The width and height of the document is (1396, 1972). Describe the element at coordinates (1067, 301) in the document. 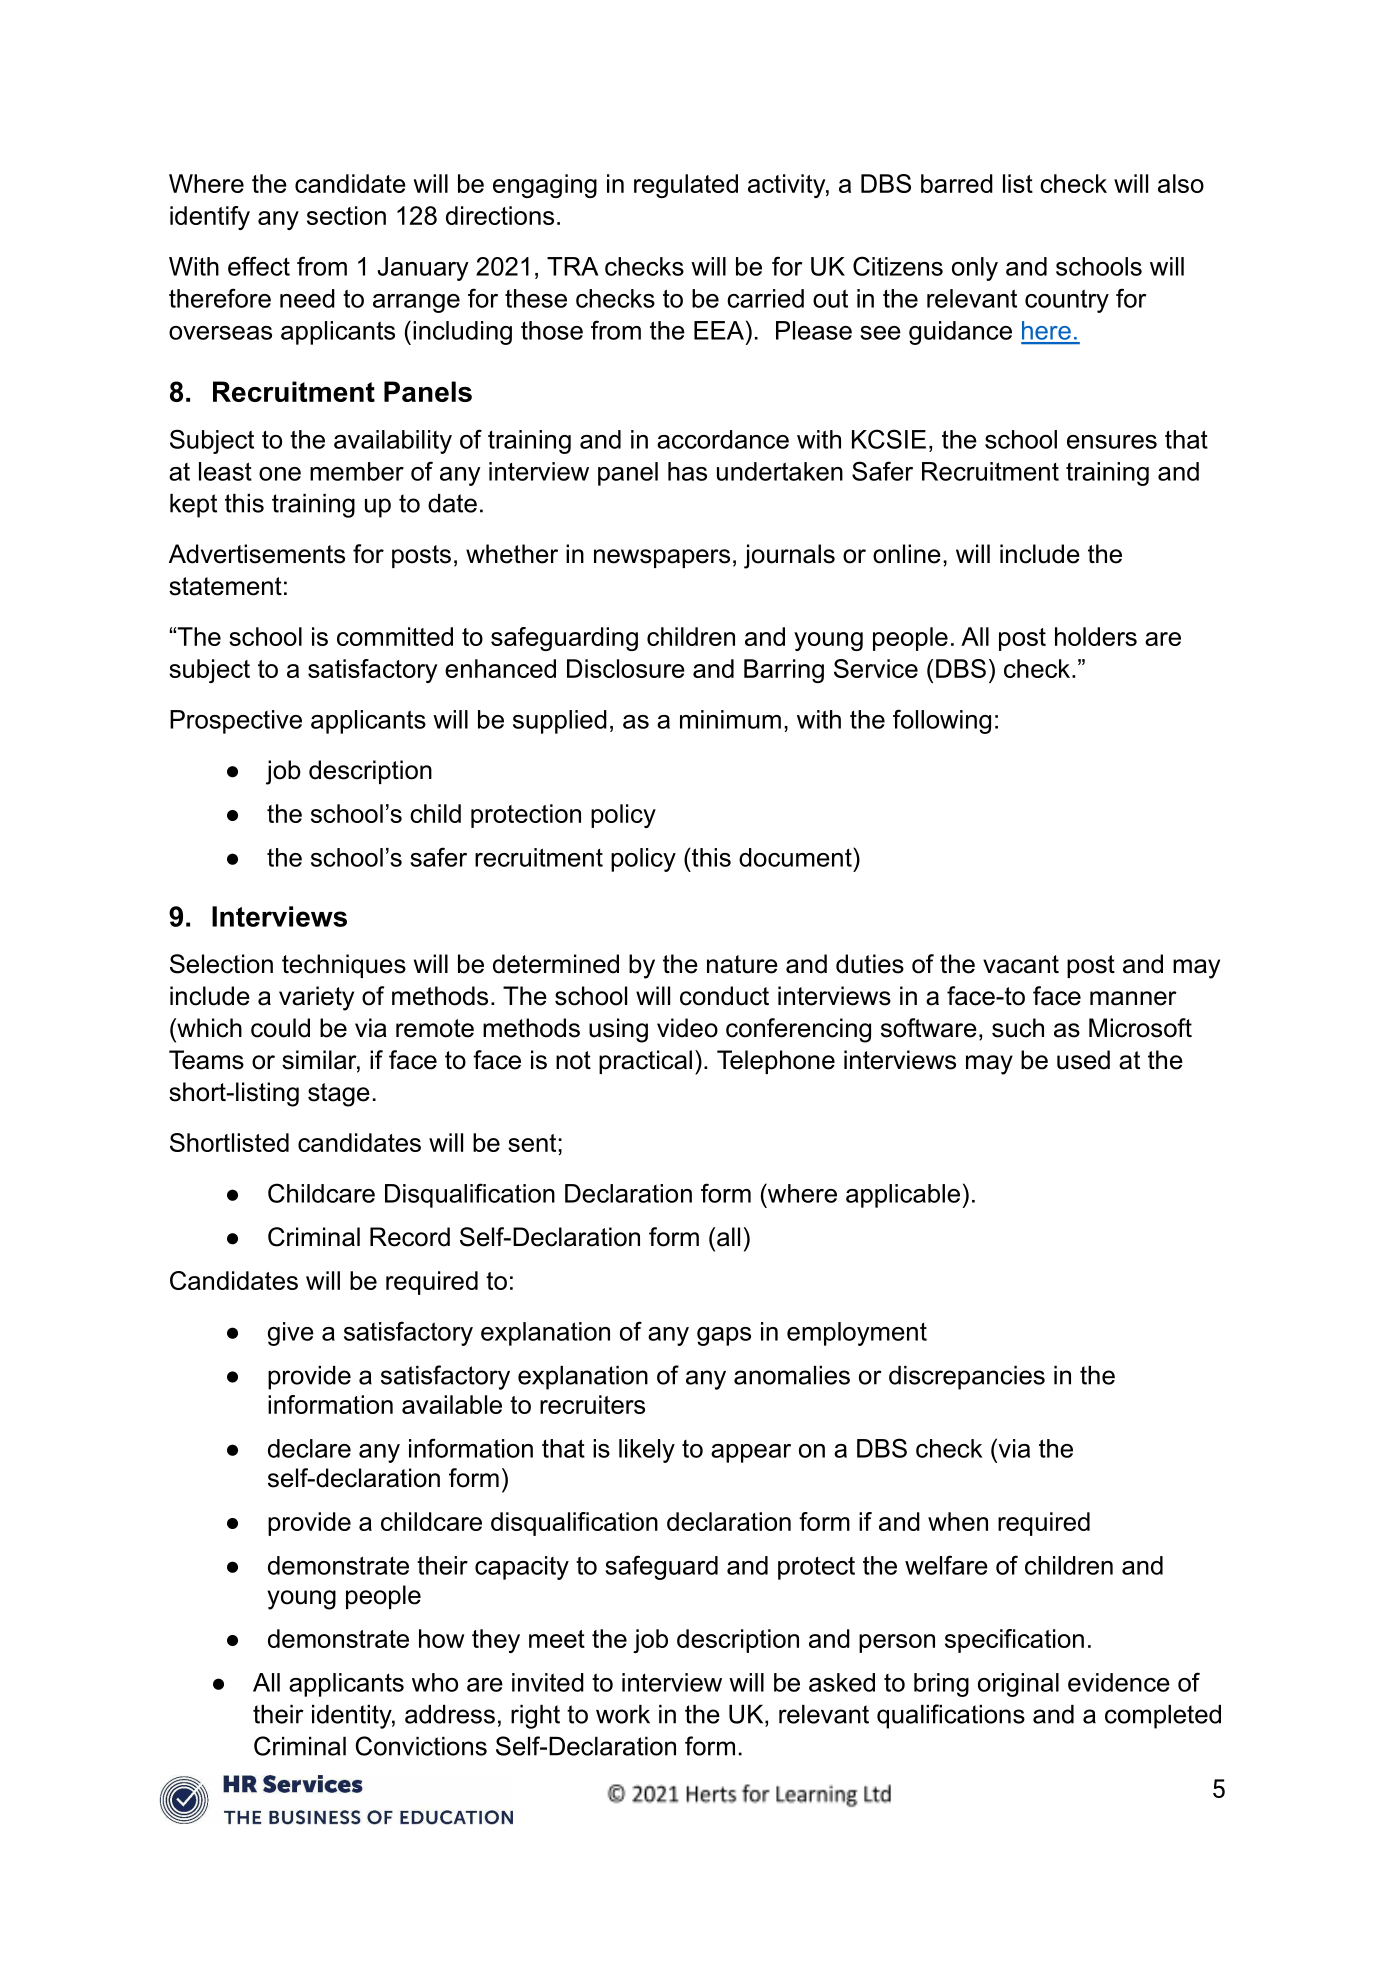

I see `country` at that location.
